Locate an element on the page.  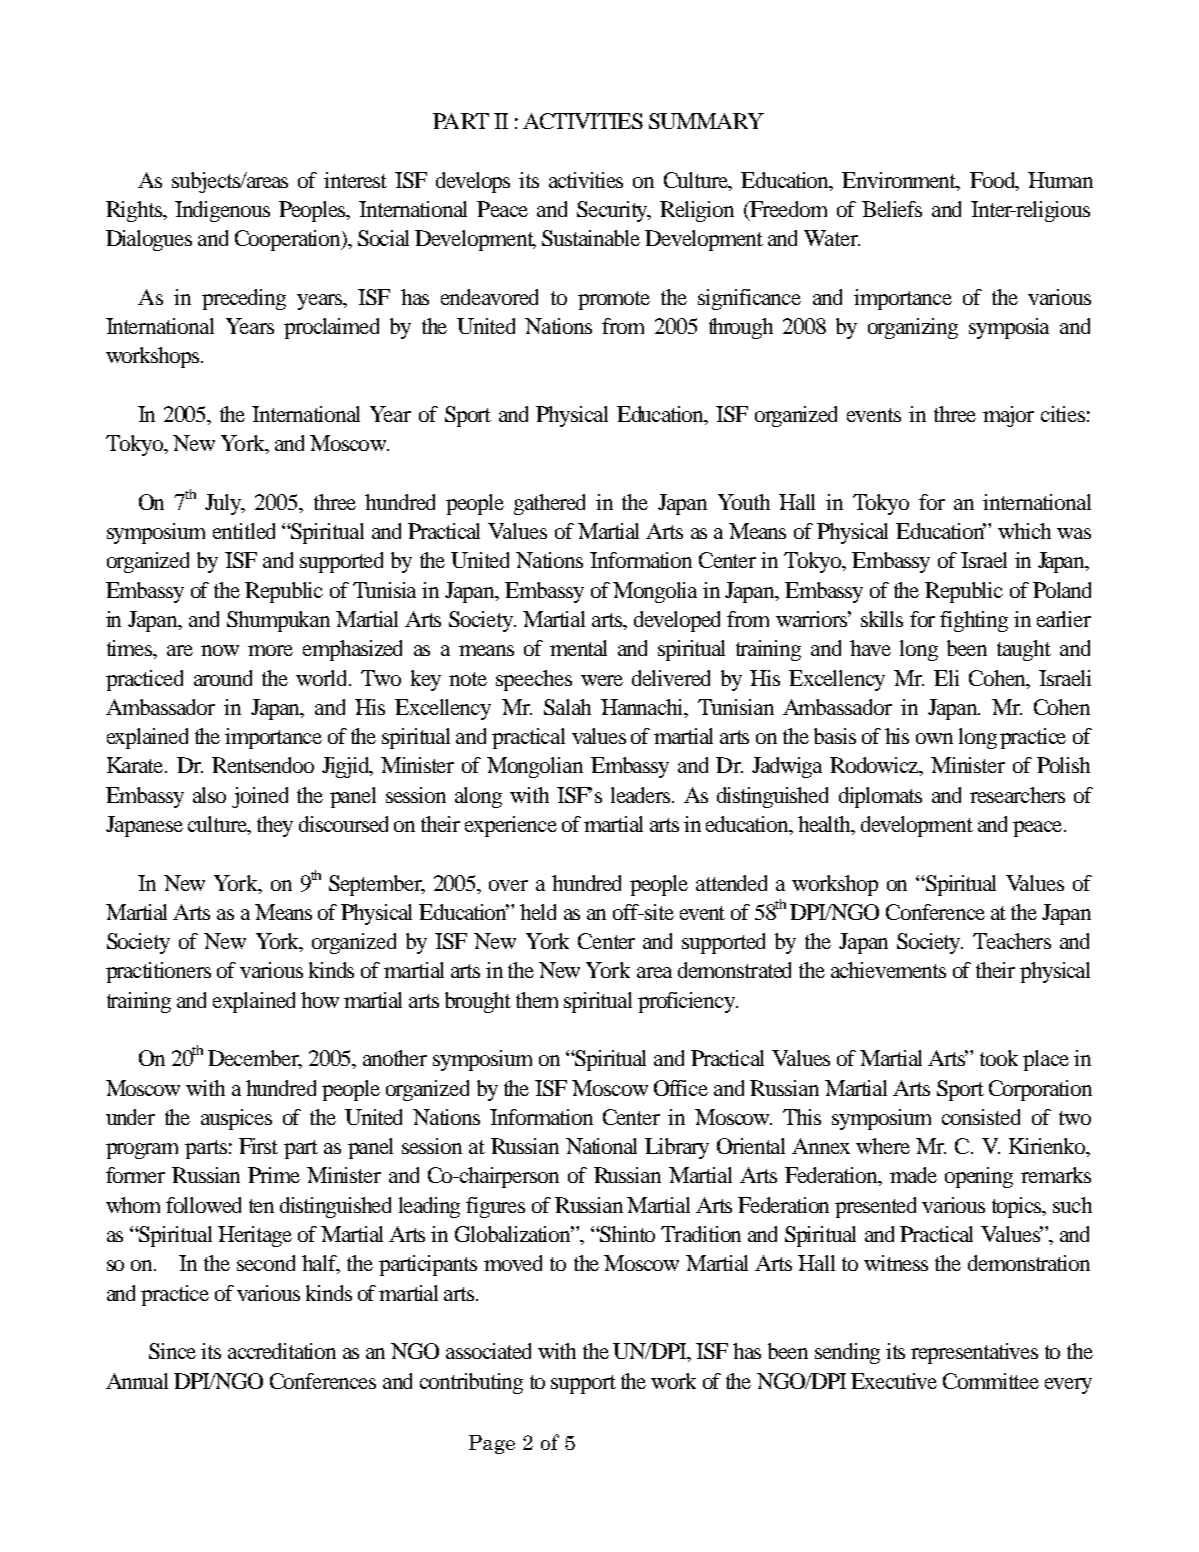
Security is located at coordinates (614, 211).
